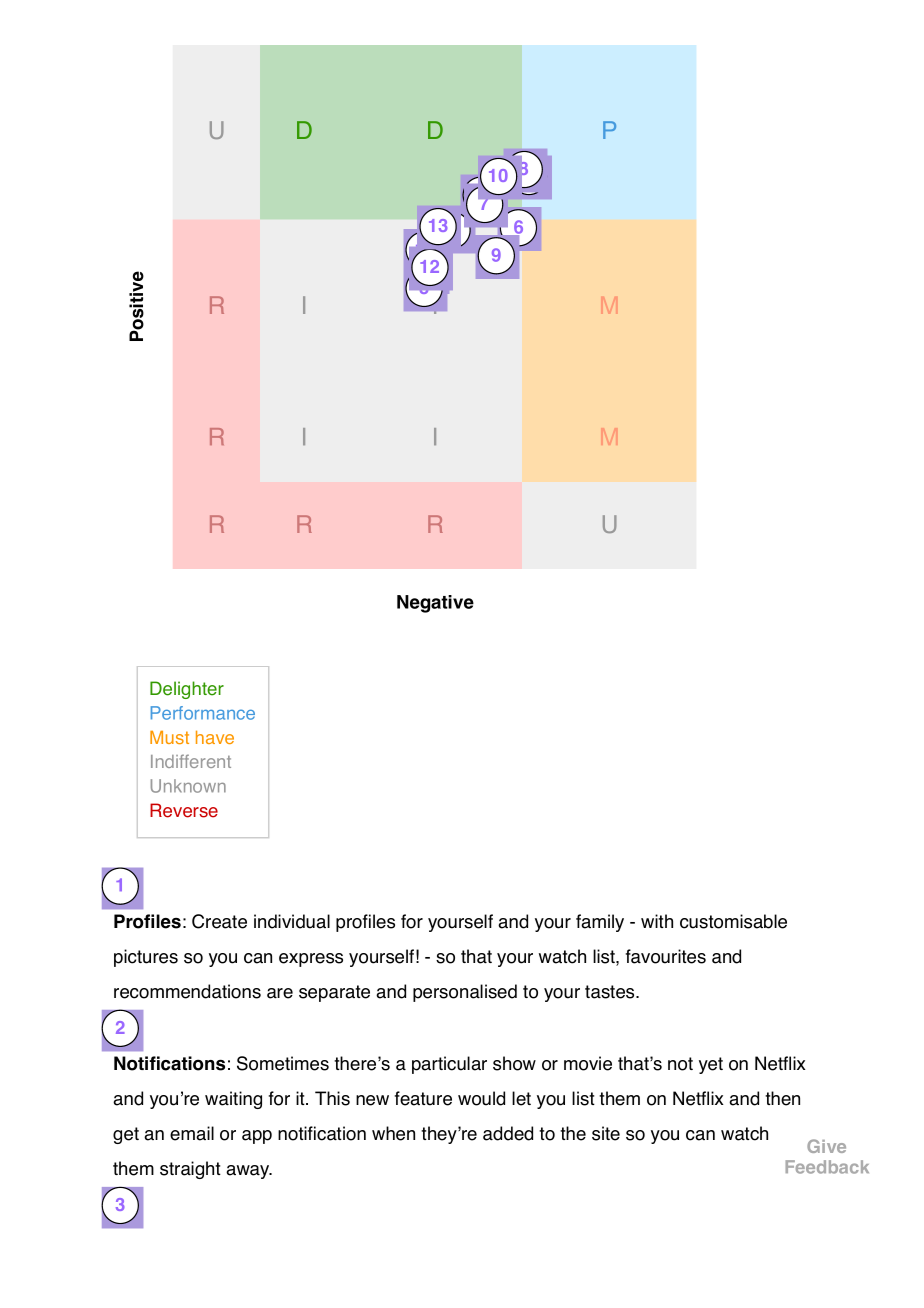  I want to click on Create, so click(219, 921).
